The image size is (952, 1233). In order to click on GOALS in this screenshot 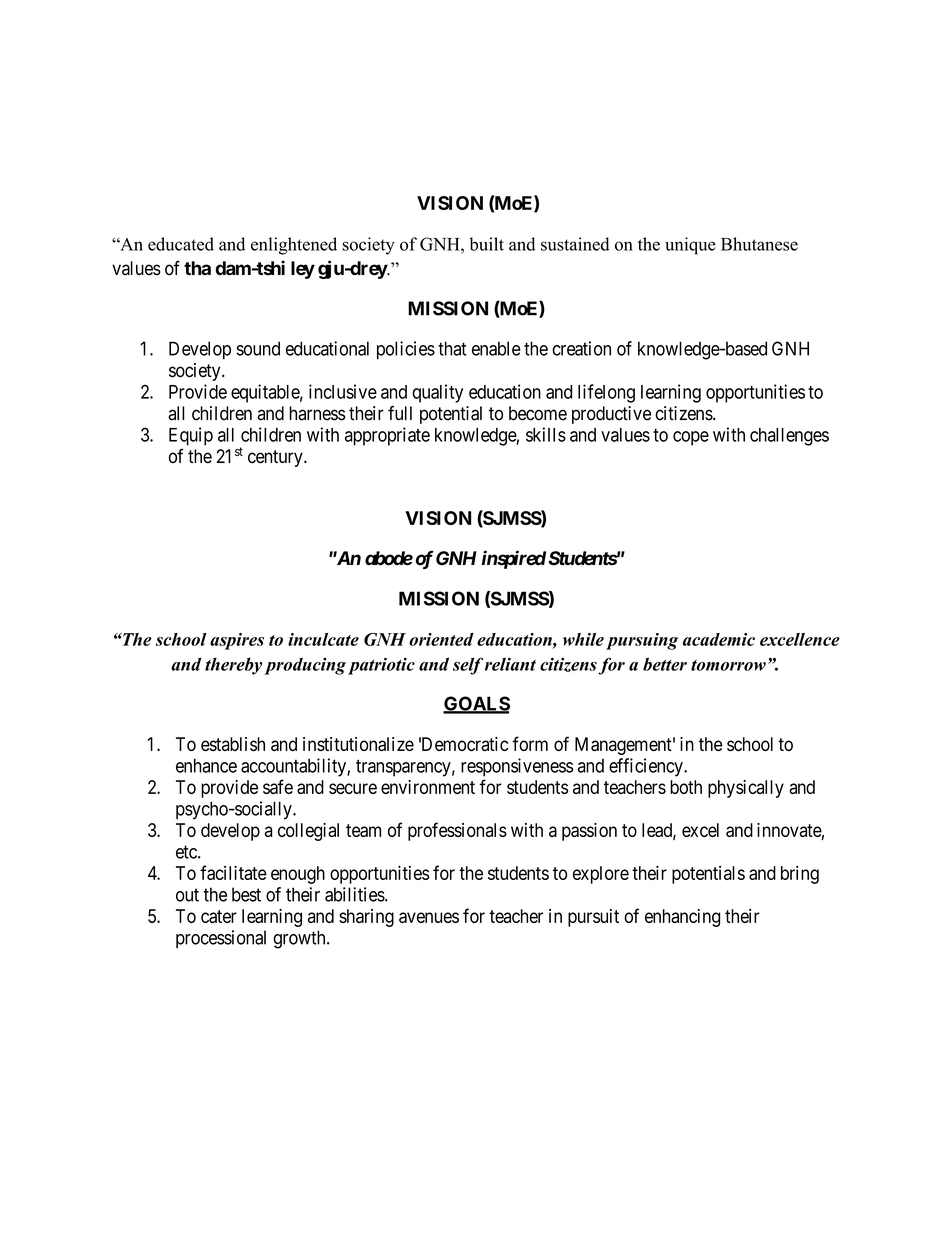, I will do `click(476, 704)`.
